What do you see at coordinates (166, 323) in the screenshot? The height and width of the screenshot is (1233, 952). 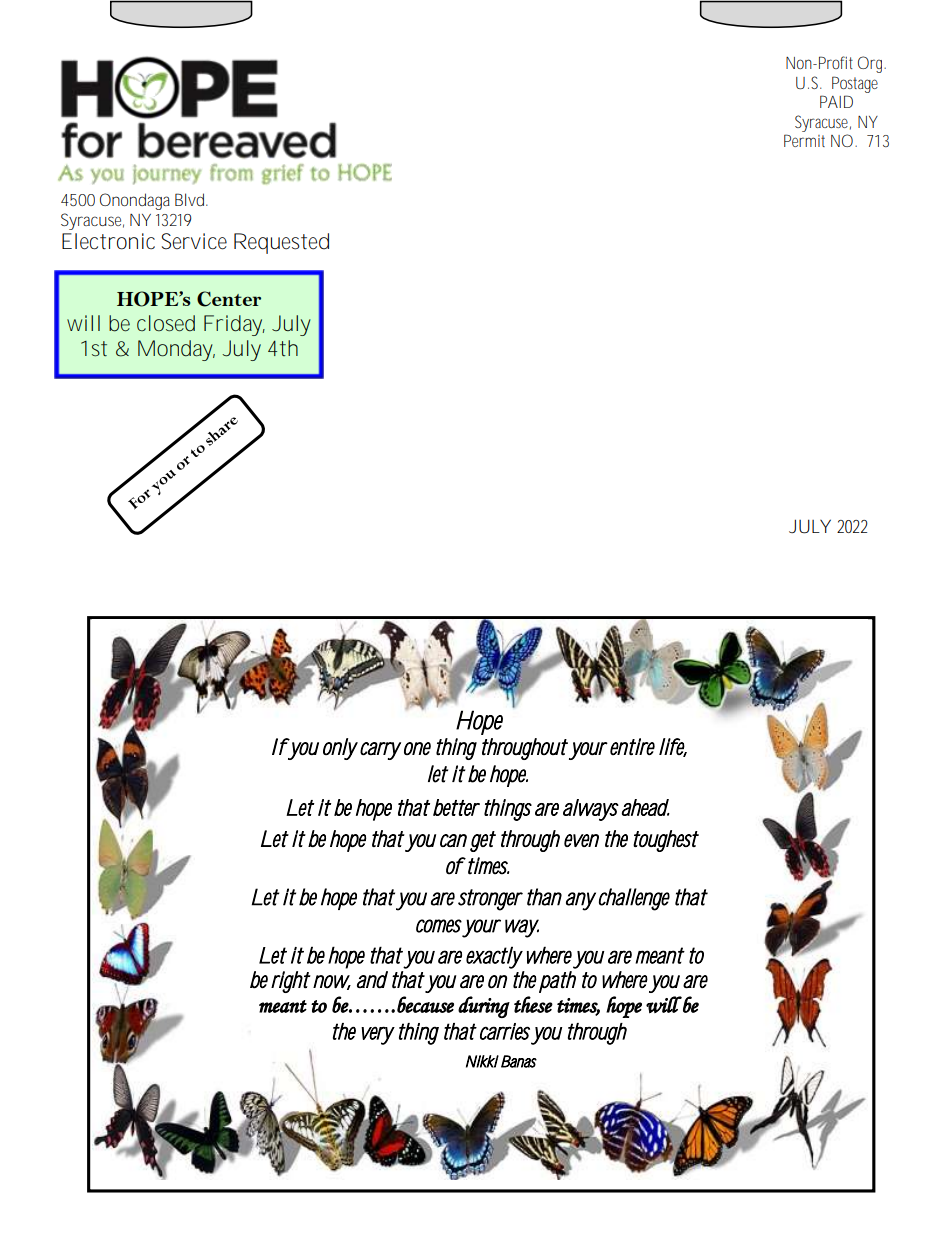 I see `closed` at bounding box center [166, 323].
